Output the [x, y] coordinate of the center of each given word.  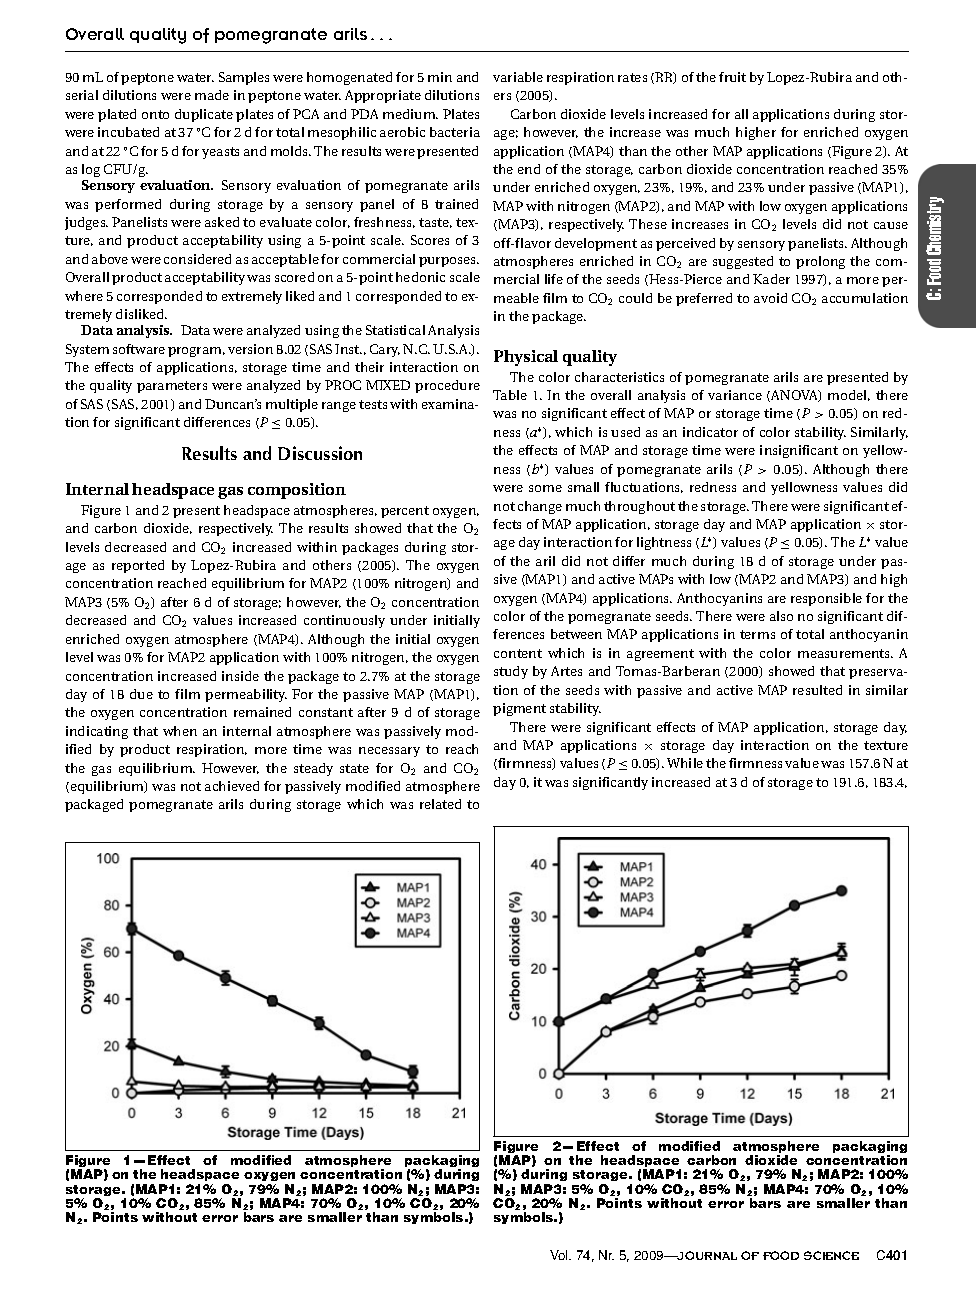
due [141, 694]
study [511, 672]
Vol [560, 1255]
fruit [732, 77]
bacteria [455, 132]
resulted [817, 690]
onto [155, 114]
